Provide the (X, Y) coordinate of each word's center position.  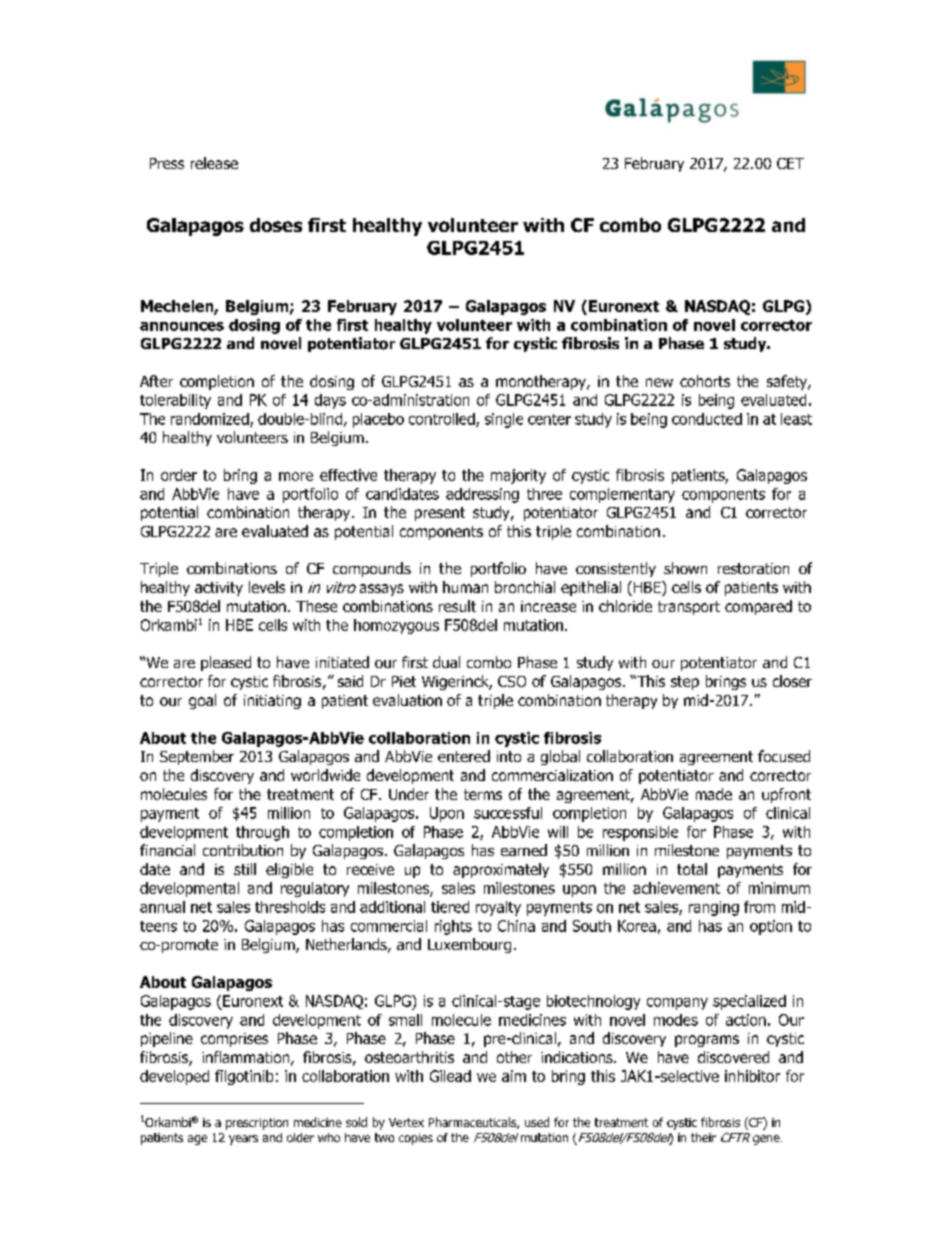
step (685, 683)
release (214, 163)
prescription (257, 1124)
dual (446, 662)
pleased (226, 663)
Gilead (450, 1076)
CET (790, 163)
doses (276, 225)
